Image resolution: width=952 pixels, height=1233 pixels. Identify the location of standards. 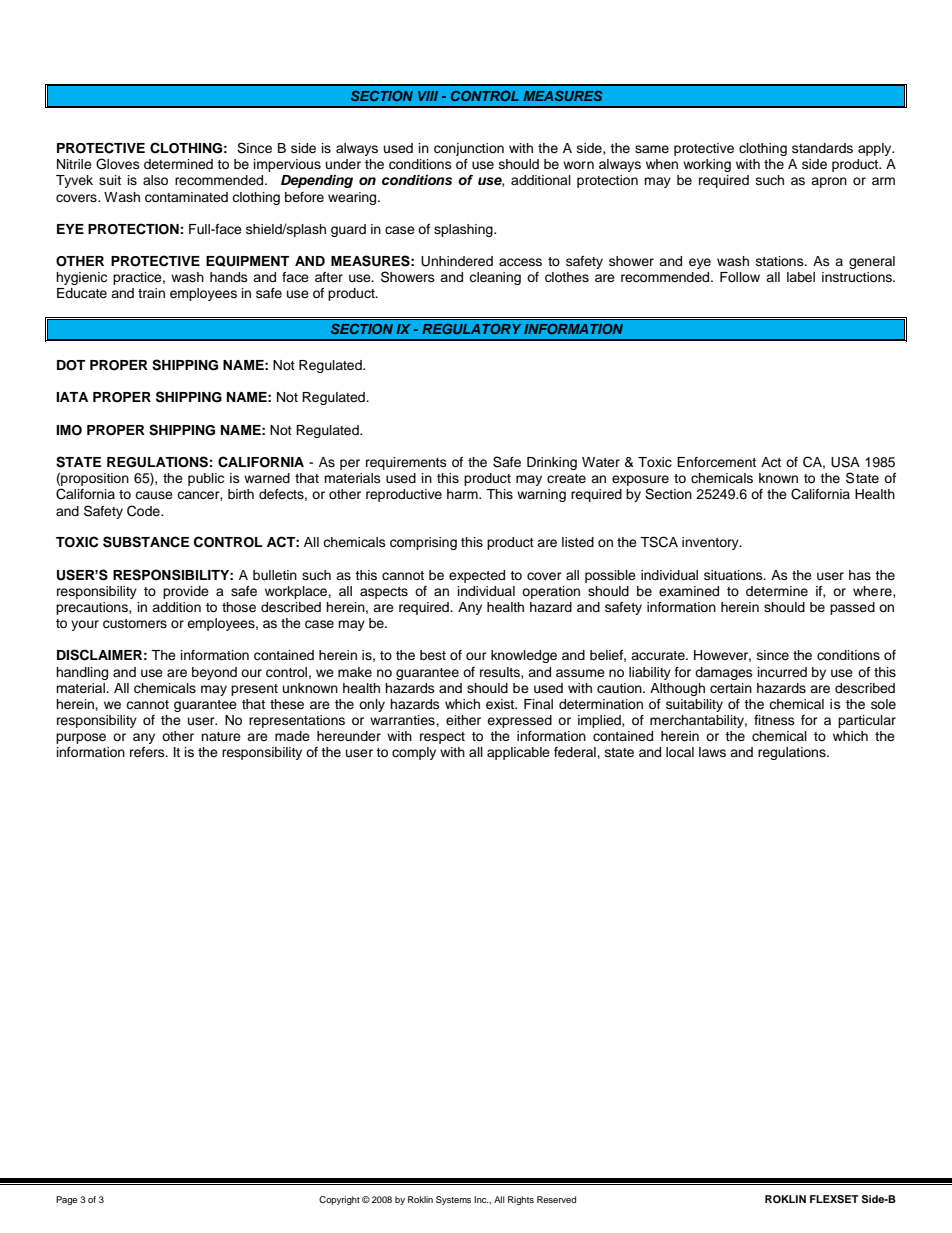
(822, 148).
